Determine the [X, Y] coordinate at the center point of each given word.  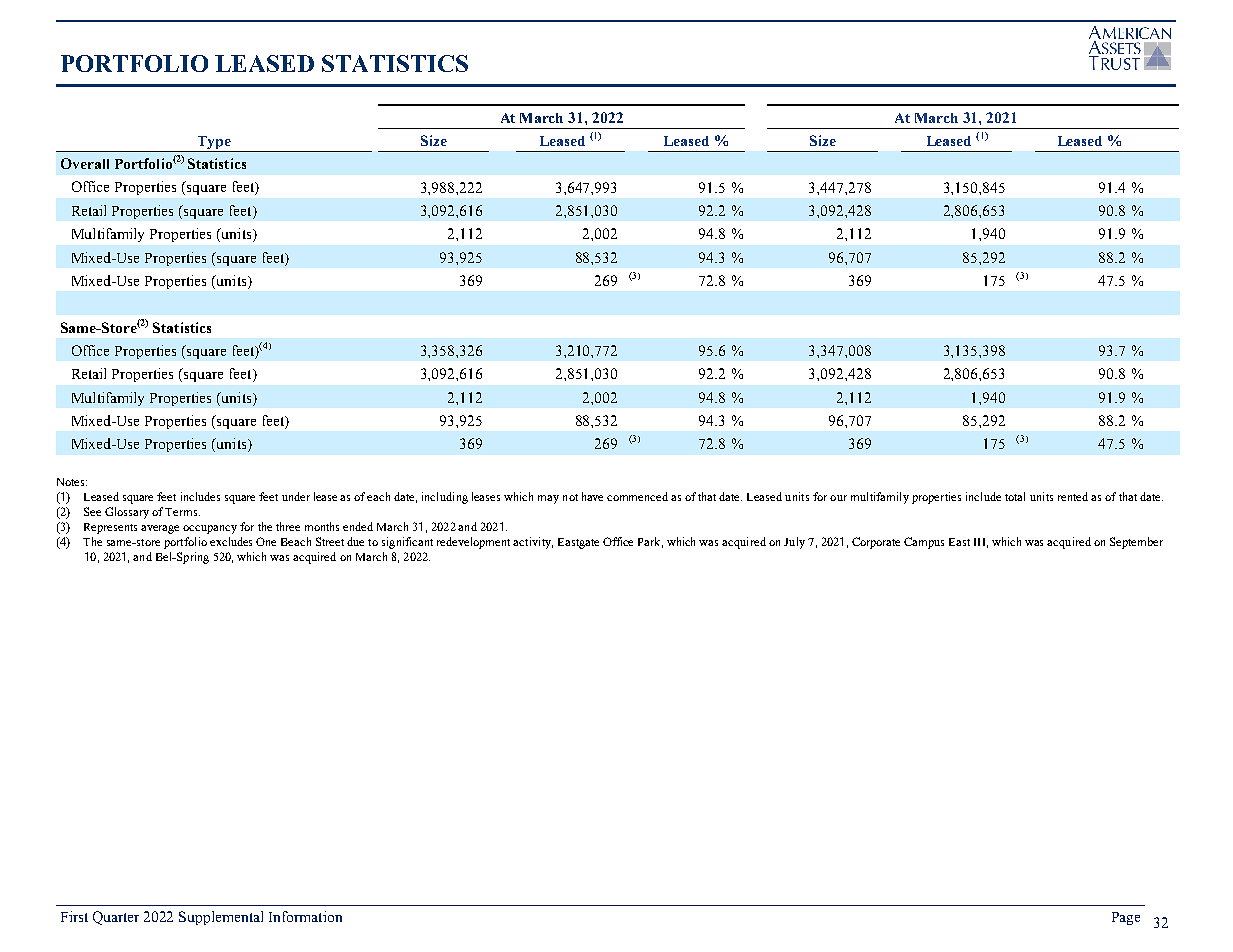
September [1136, 543]
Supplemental [221, 918]
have [592, 496]
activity [533, 543]
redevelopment [473, 543]
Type [214, 144]
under [296, 496]
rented [1073, 496]
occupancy [210, 529]
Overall [85, 163]
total [1015, 496]
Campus [924, 543]
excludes [231, 541]
